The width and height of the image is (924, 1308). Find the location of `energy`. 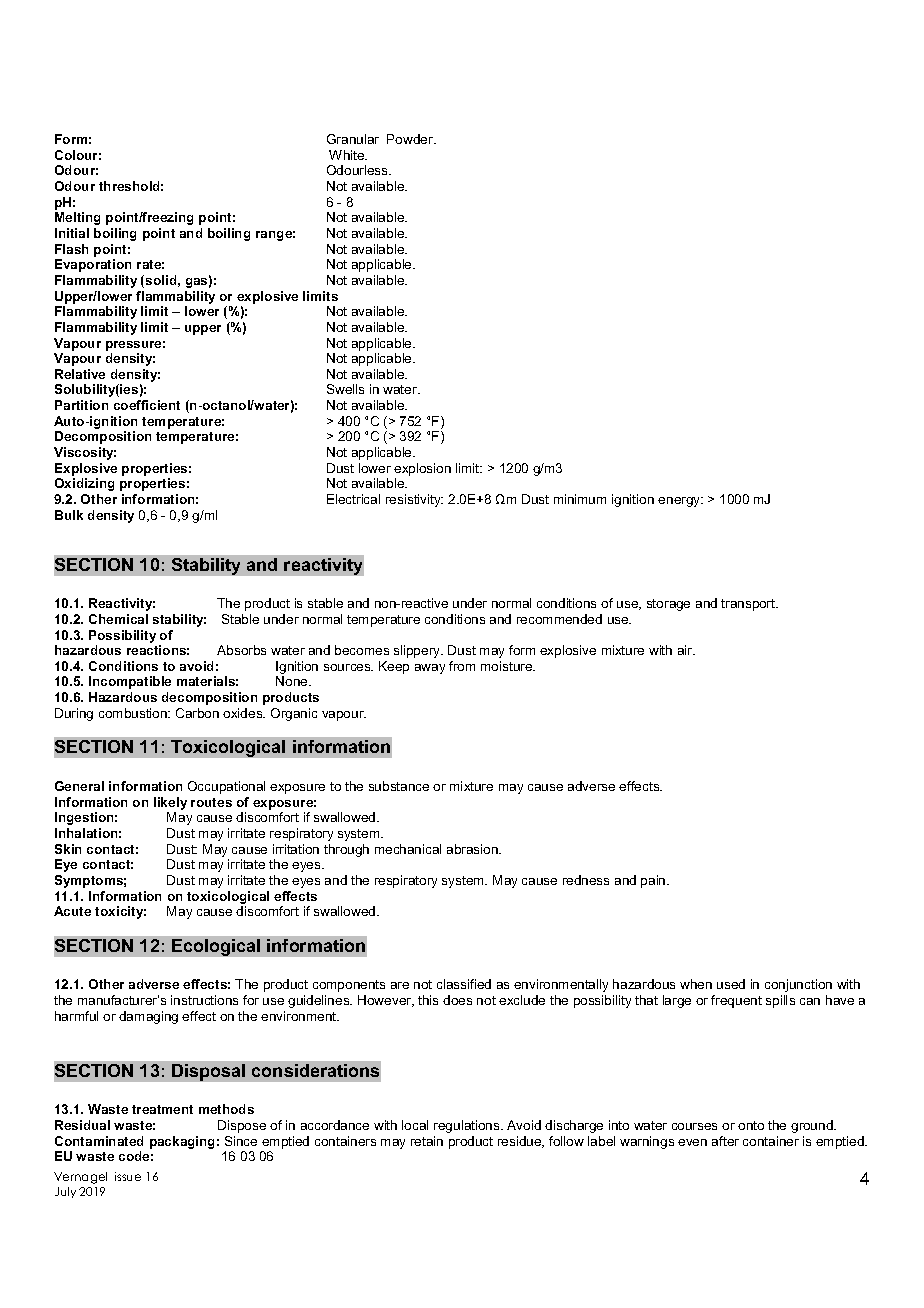

energy is located at coordinates (680, 502).
